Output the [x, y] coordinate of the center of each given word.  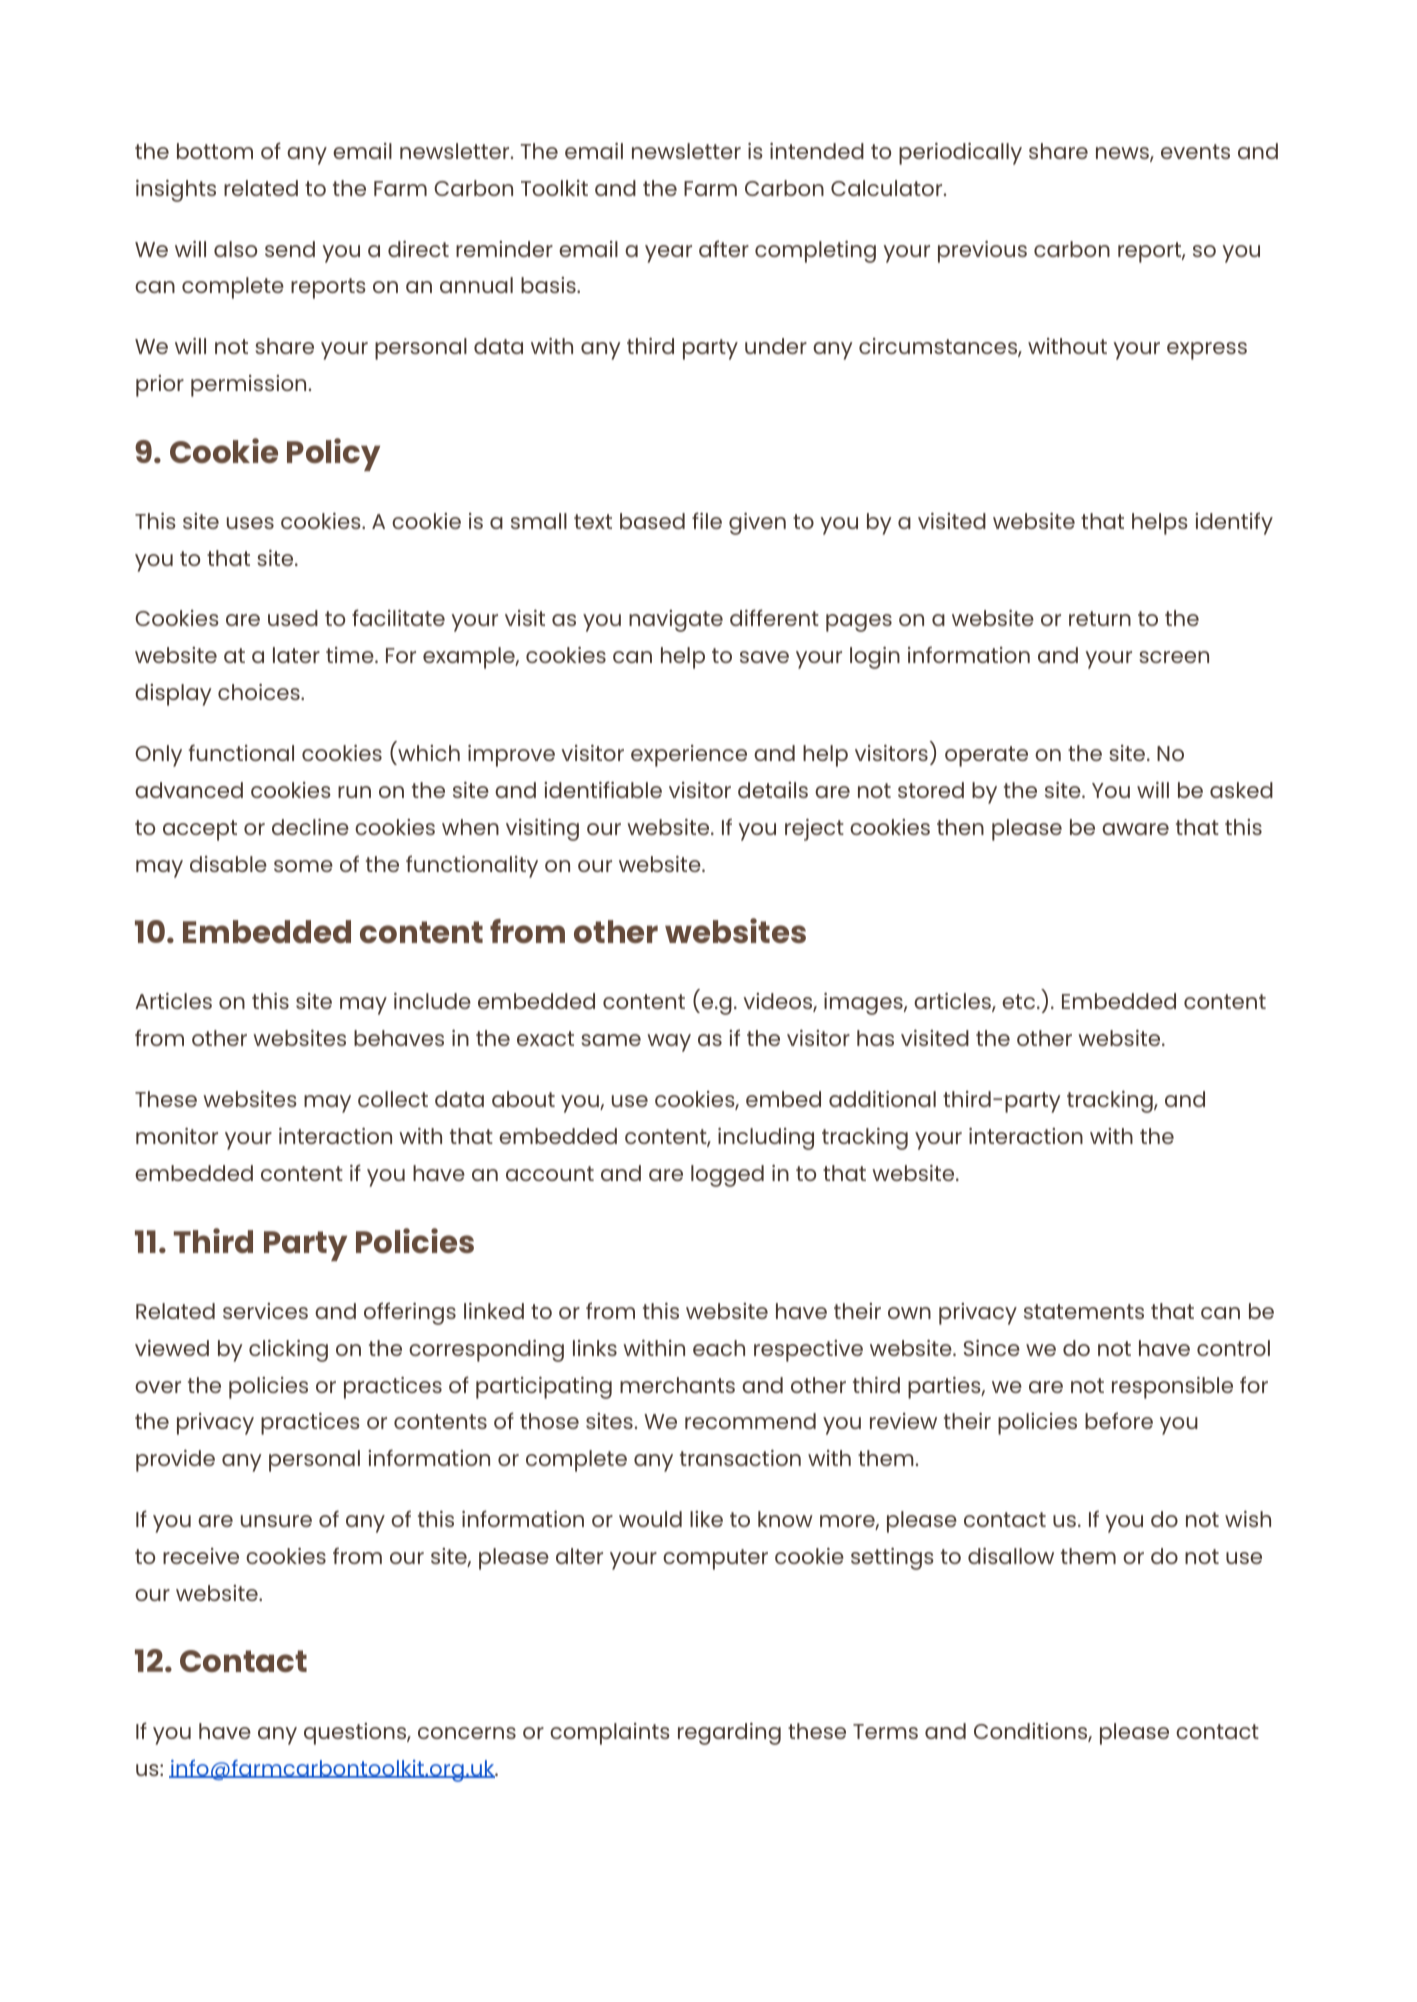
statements [1084, 1311]
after [724, 248]
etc [1020, 1001]
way [669, 1043]
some [303, 866]
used [293, 618]
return [1100, 618]
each [719, 1348]
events [1195, 151]
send [290, 249]
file [707, 520]
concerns [467, 1733]
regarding [729, 1734]
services [265, 1311]
